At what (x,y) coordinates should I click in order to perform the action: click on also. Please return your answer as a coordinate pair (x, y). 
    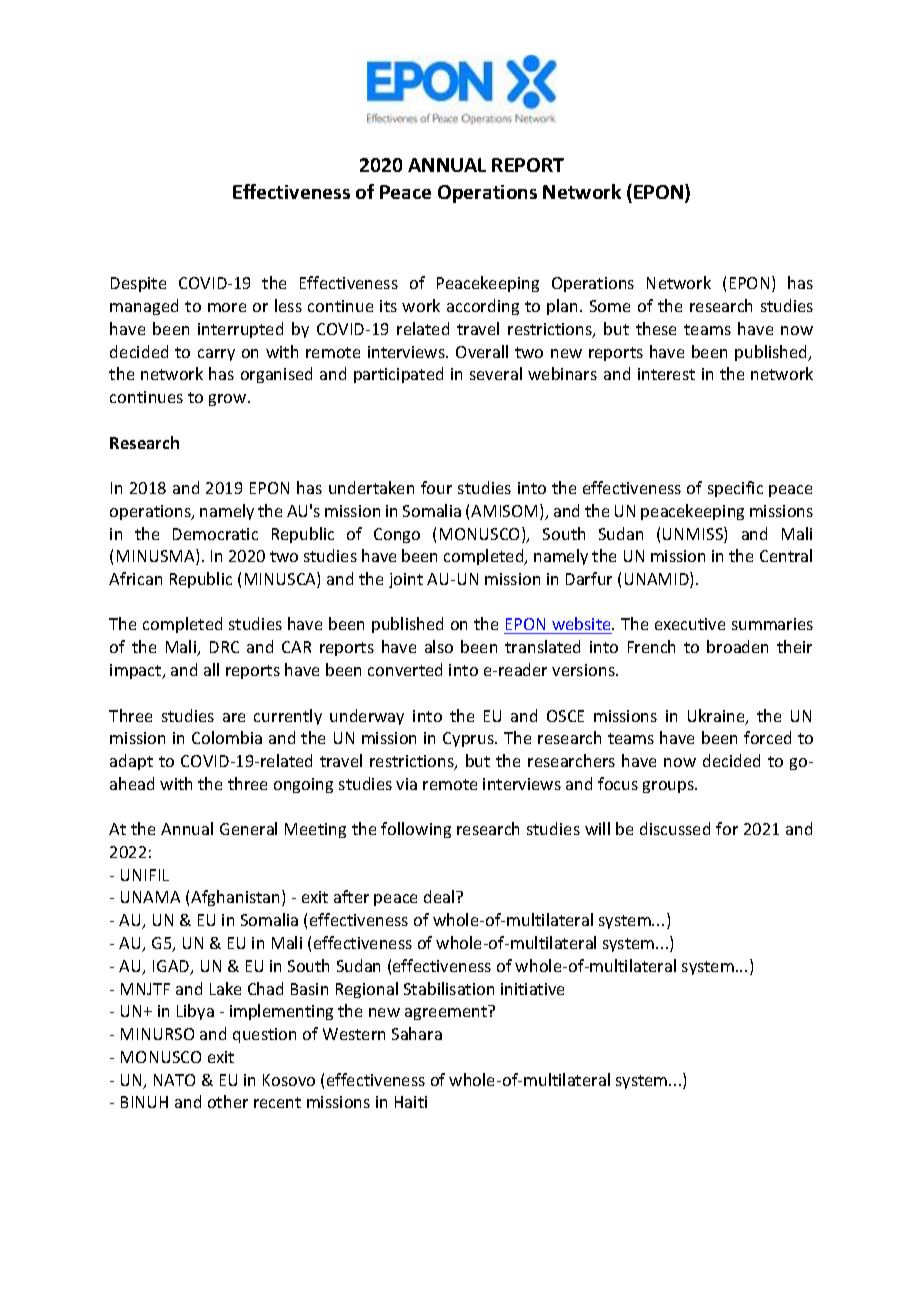
    Looking at the image, I should click on (439, 646).
